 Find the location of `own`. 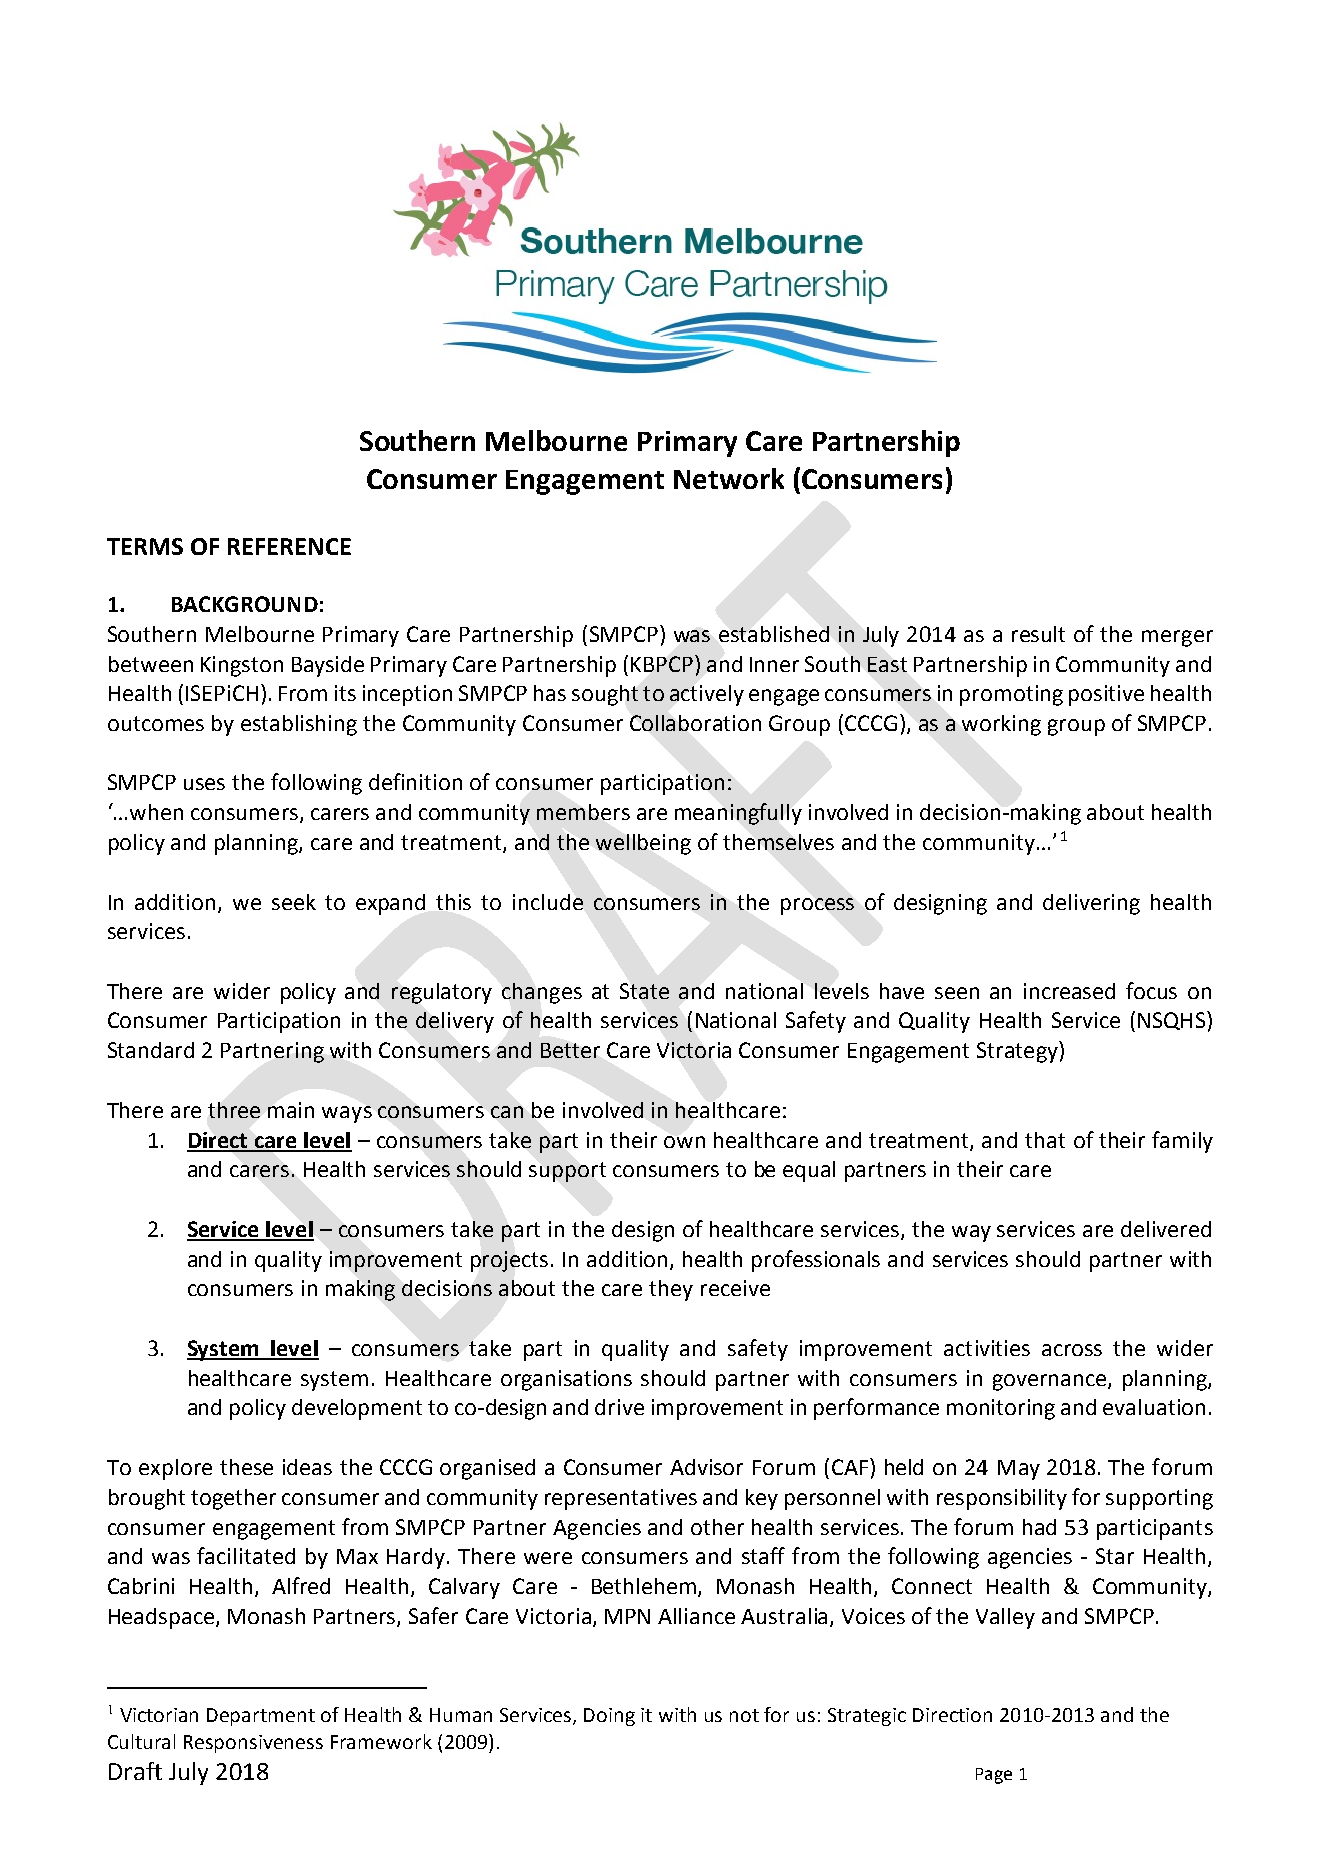

own is located at coordinates (684, 1142).
